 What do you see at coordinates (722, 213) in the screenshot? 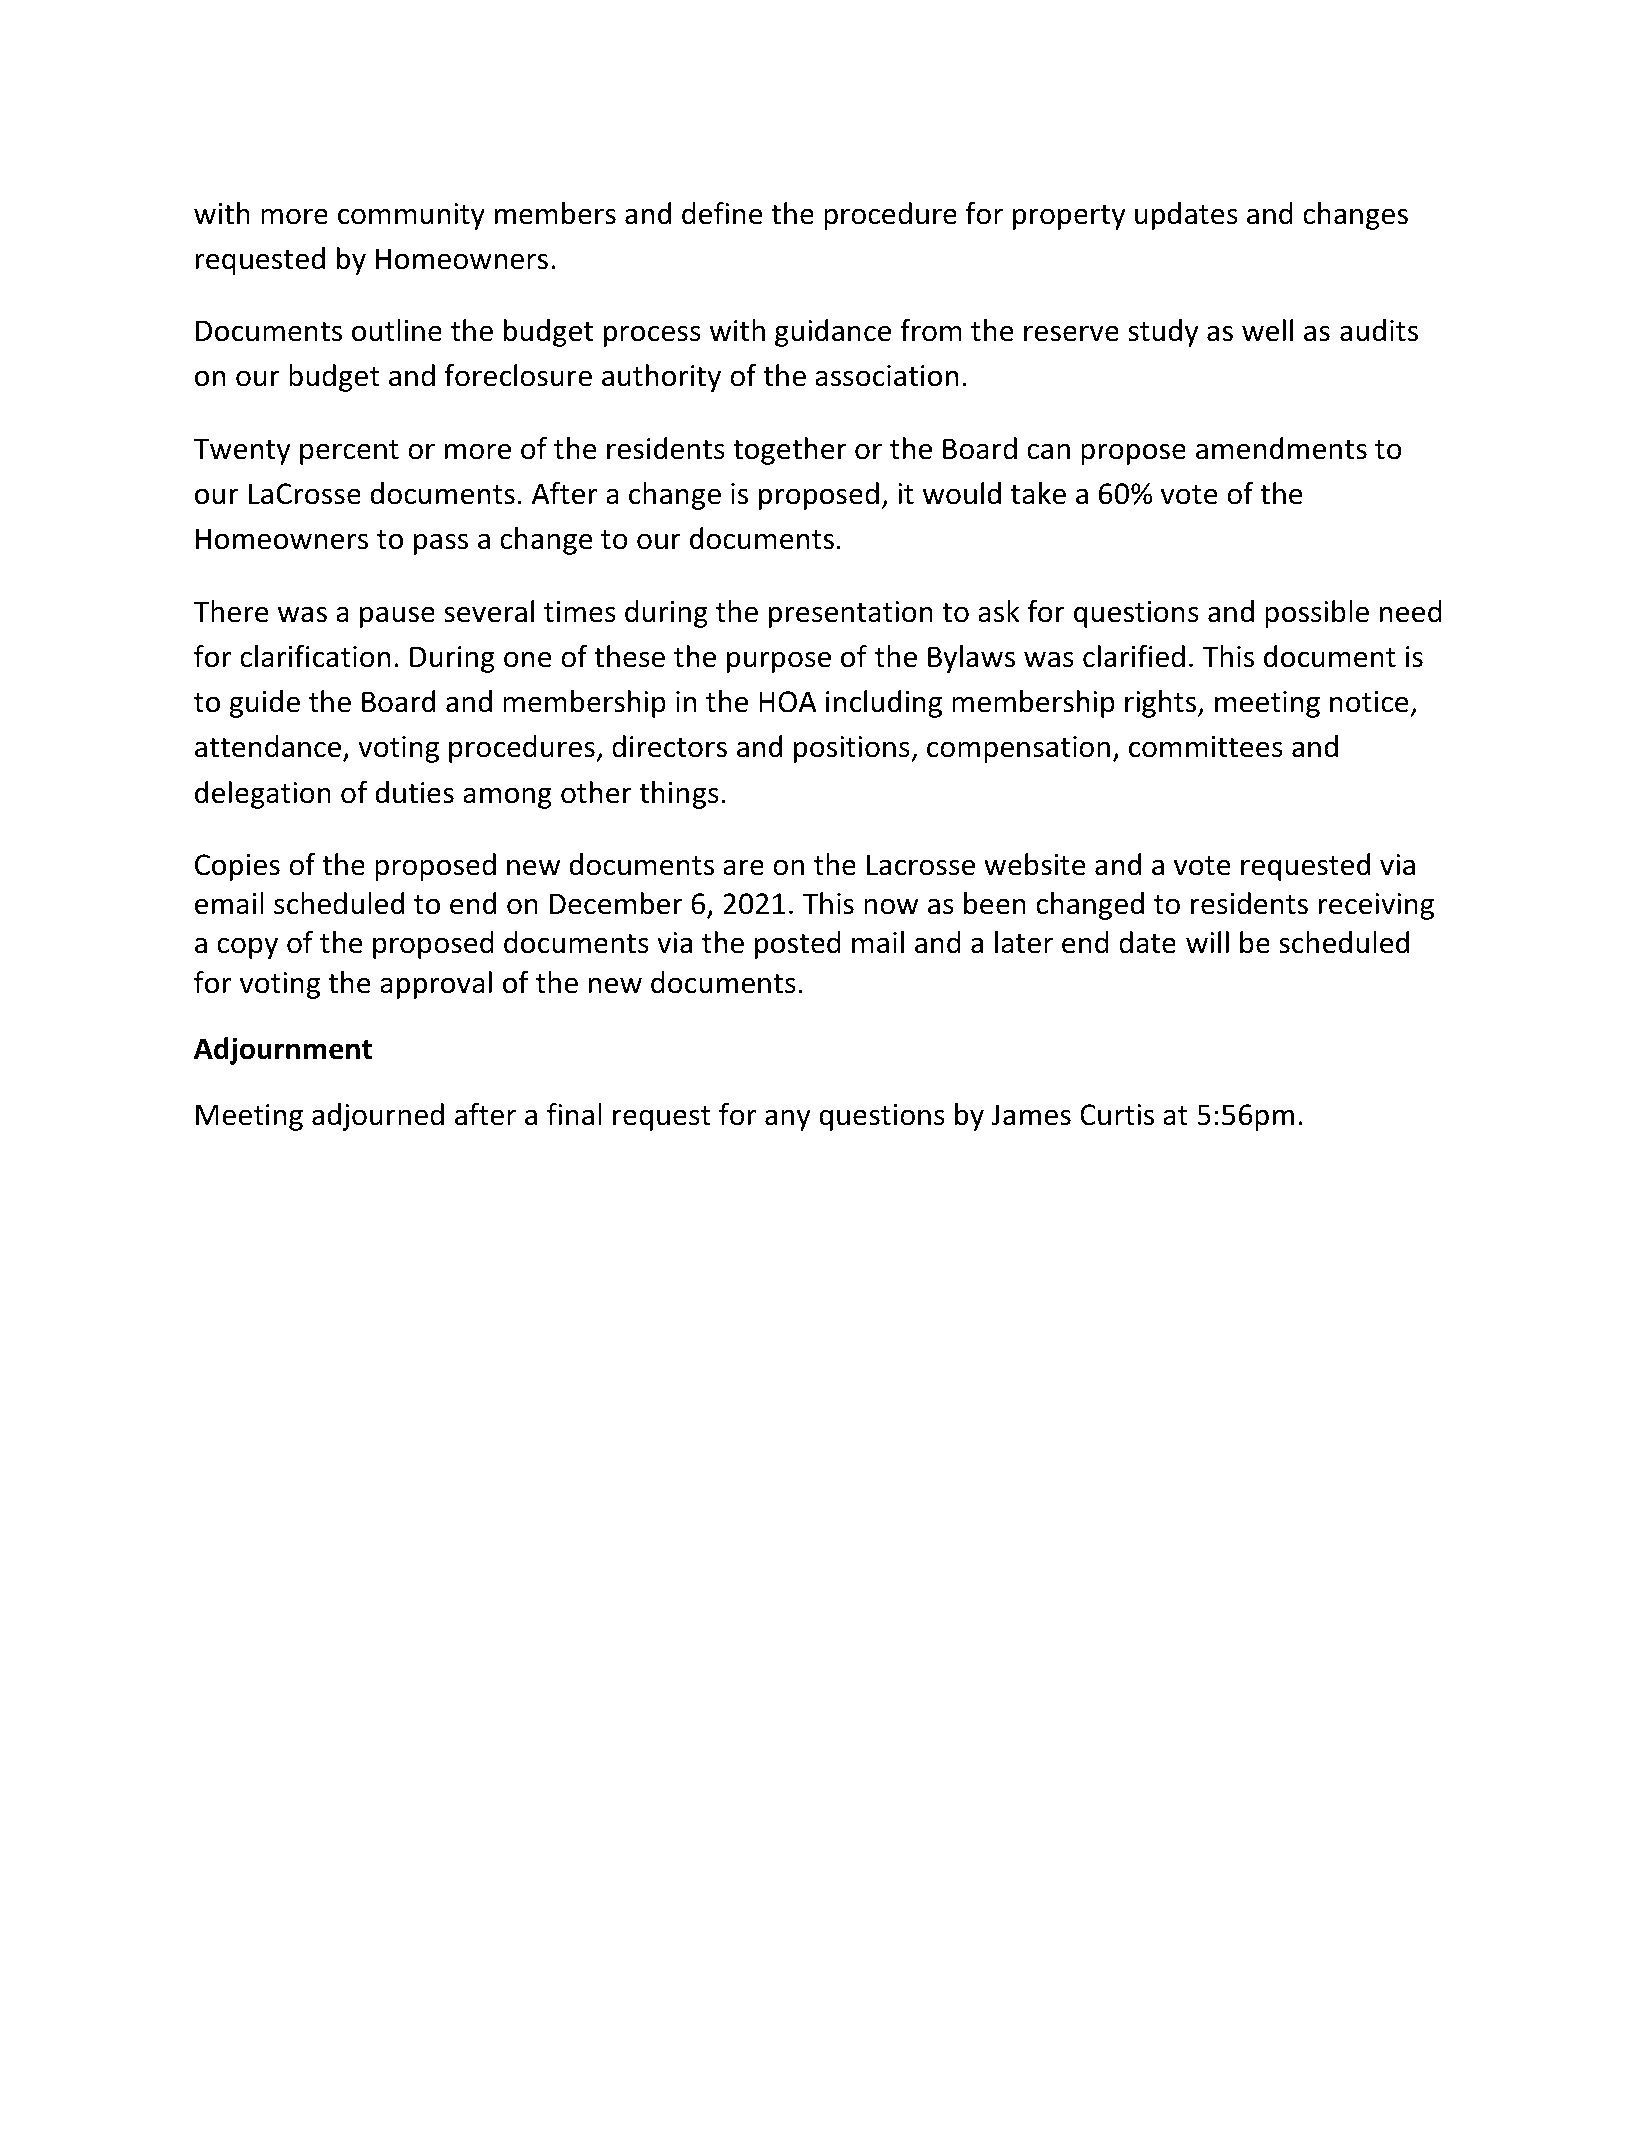
I see `define` at bounding box center [722, 213].
